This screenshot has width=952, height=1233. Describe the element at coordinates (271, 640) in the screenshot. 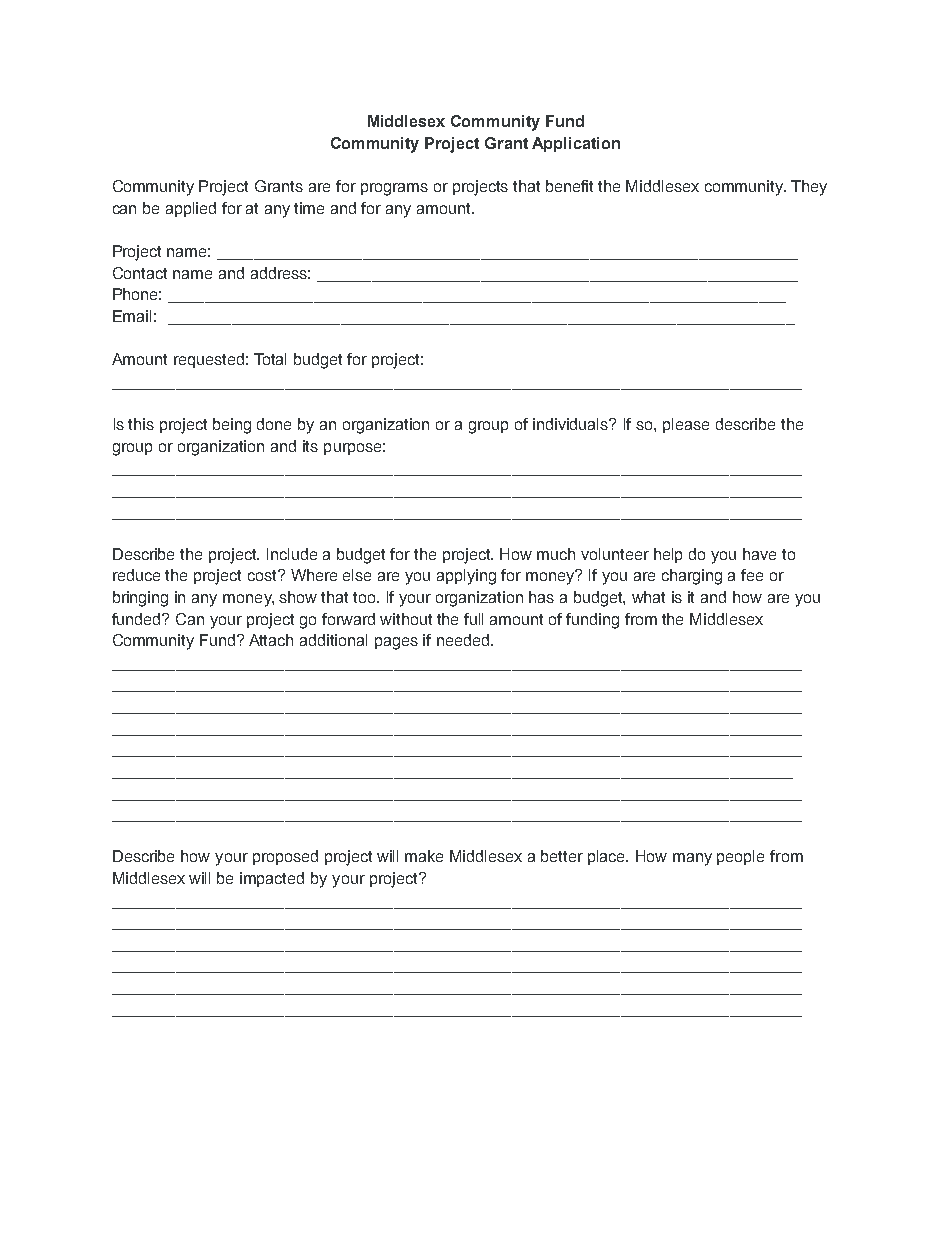

I see `Attach` at that location.
